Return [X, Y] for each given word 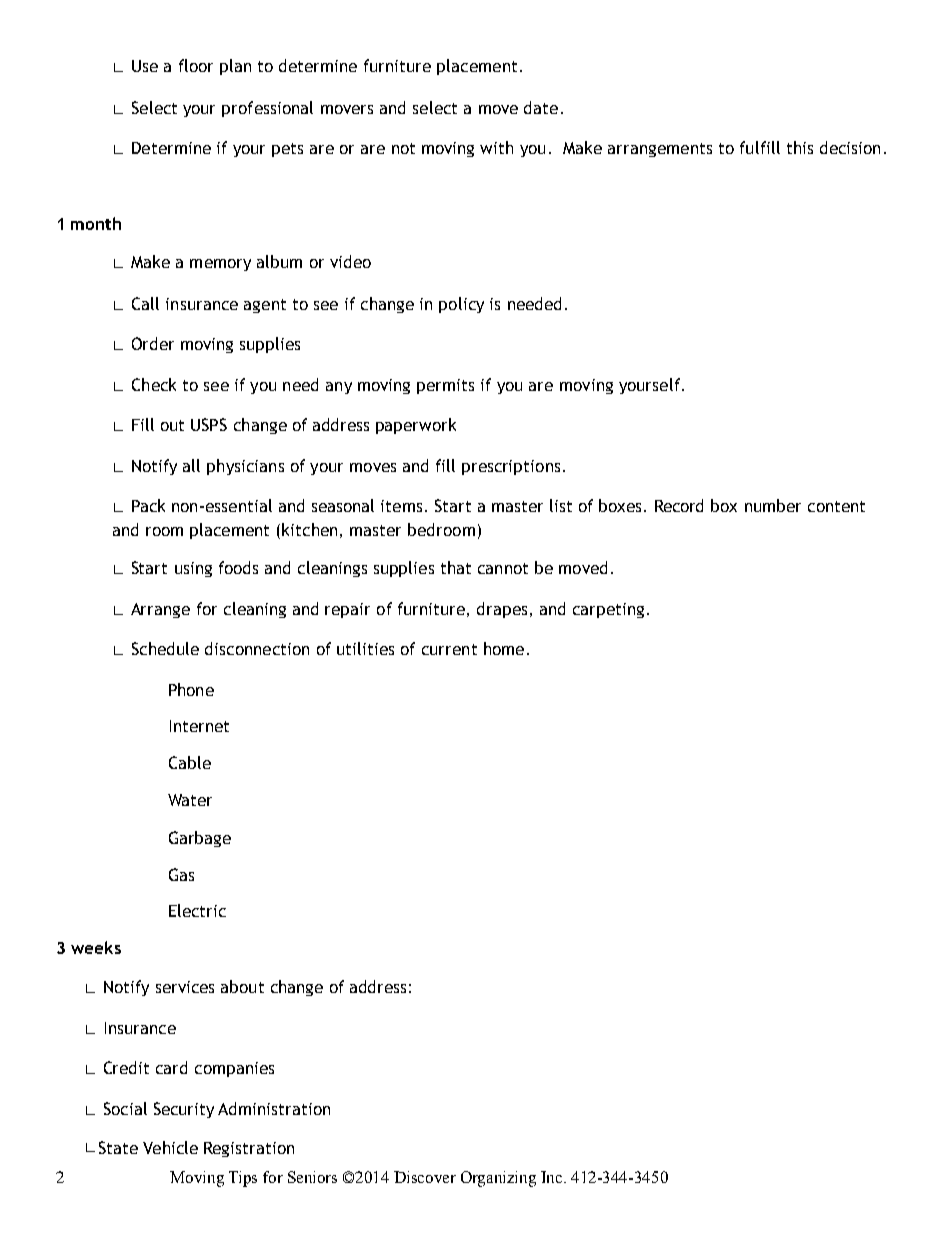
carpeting [608, 610]
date [541, 107]
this [800, 147]
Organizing [498, 1179]
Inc [553, 1177]
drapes [502, 610]
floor [196, 65]
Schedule [165, 648]
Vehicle [170, 1147]
